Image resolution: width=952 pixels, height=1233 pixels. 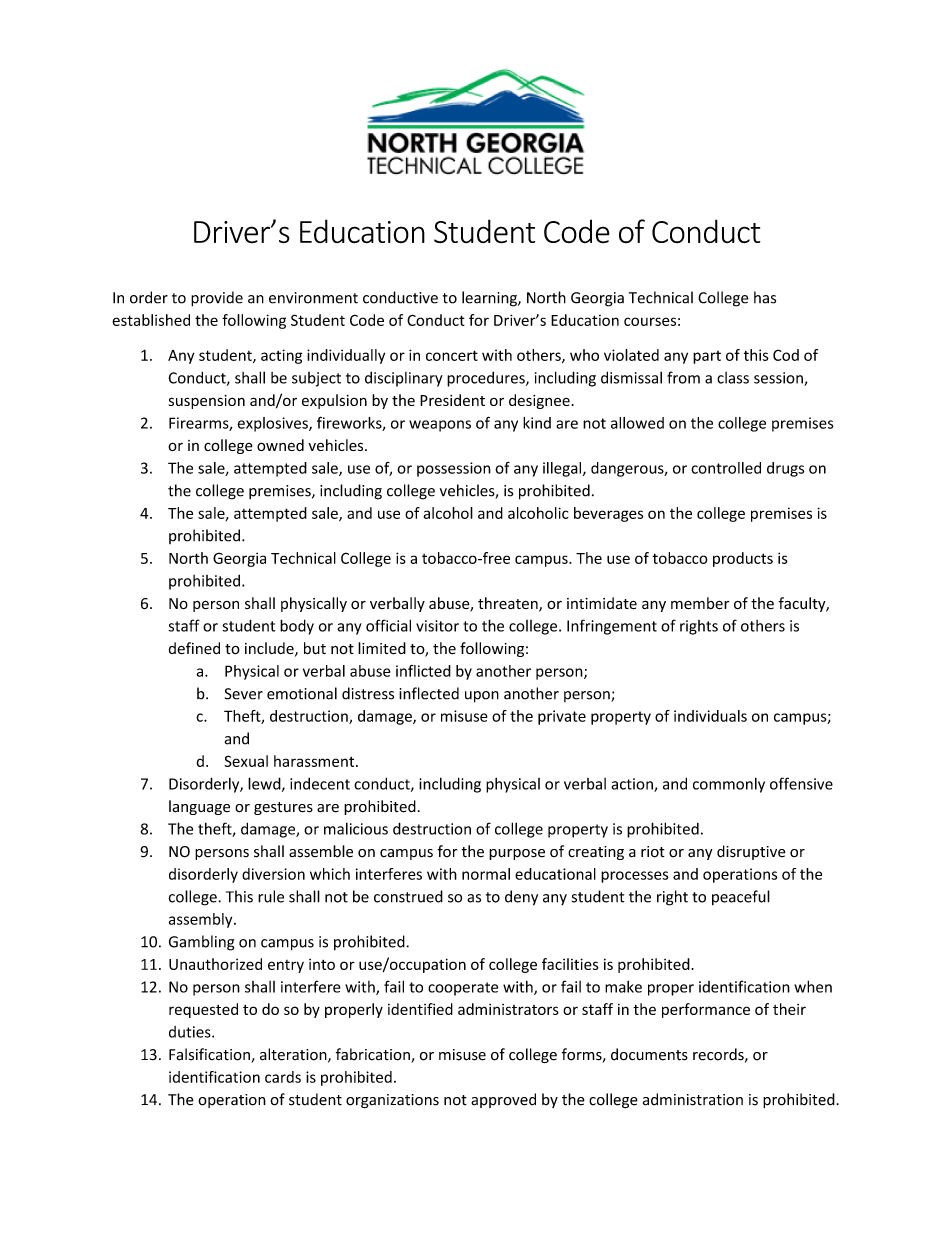 I want to click on has, so click(x=765, y=297).
